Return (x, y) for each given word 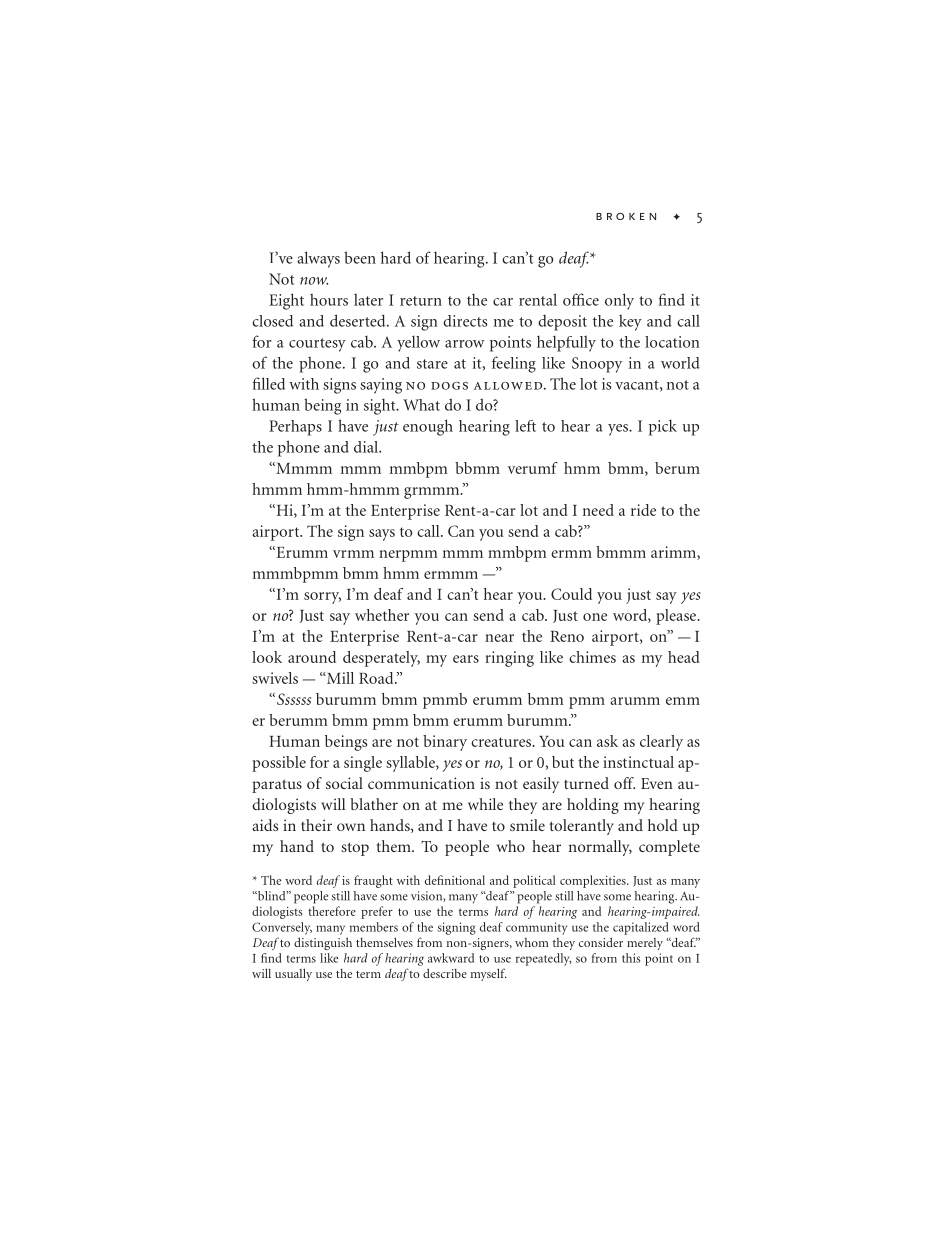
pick (663, 427)
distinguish (323, 943)
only (619, 301)
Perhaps (295, 428)
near (499, 638)
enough (428, 427)
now (314, 281)
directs (465, 321)
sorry (322, 598)
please (677, 617)
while (485, 804)
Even (657, 783)
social (344, 783)
